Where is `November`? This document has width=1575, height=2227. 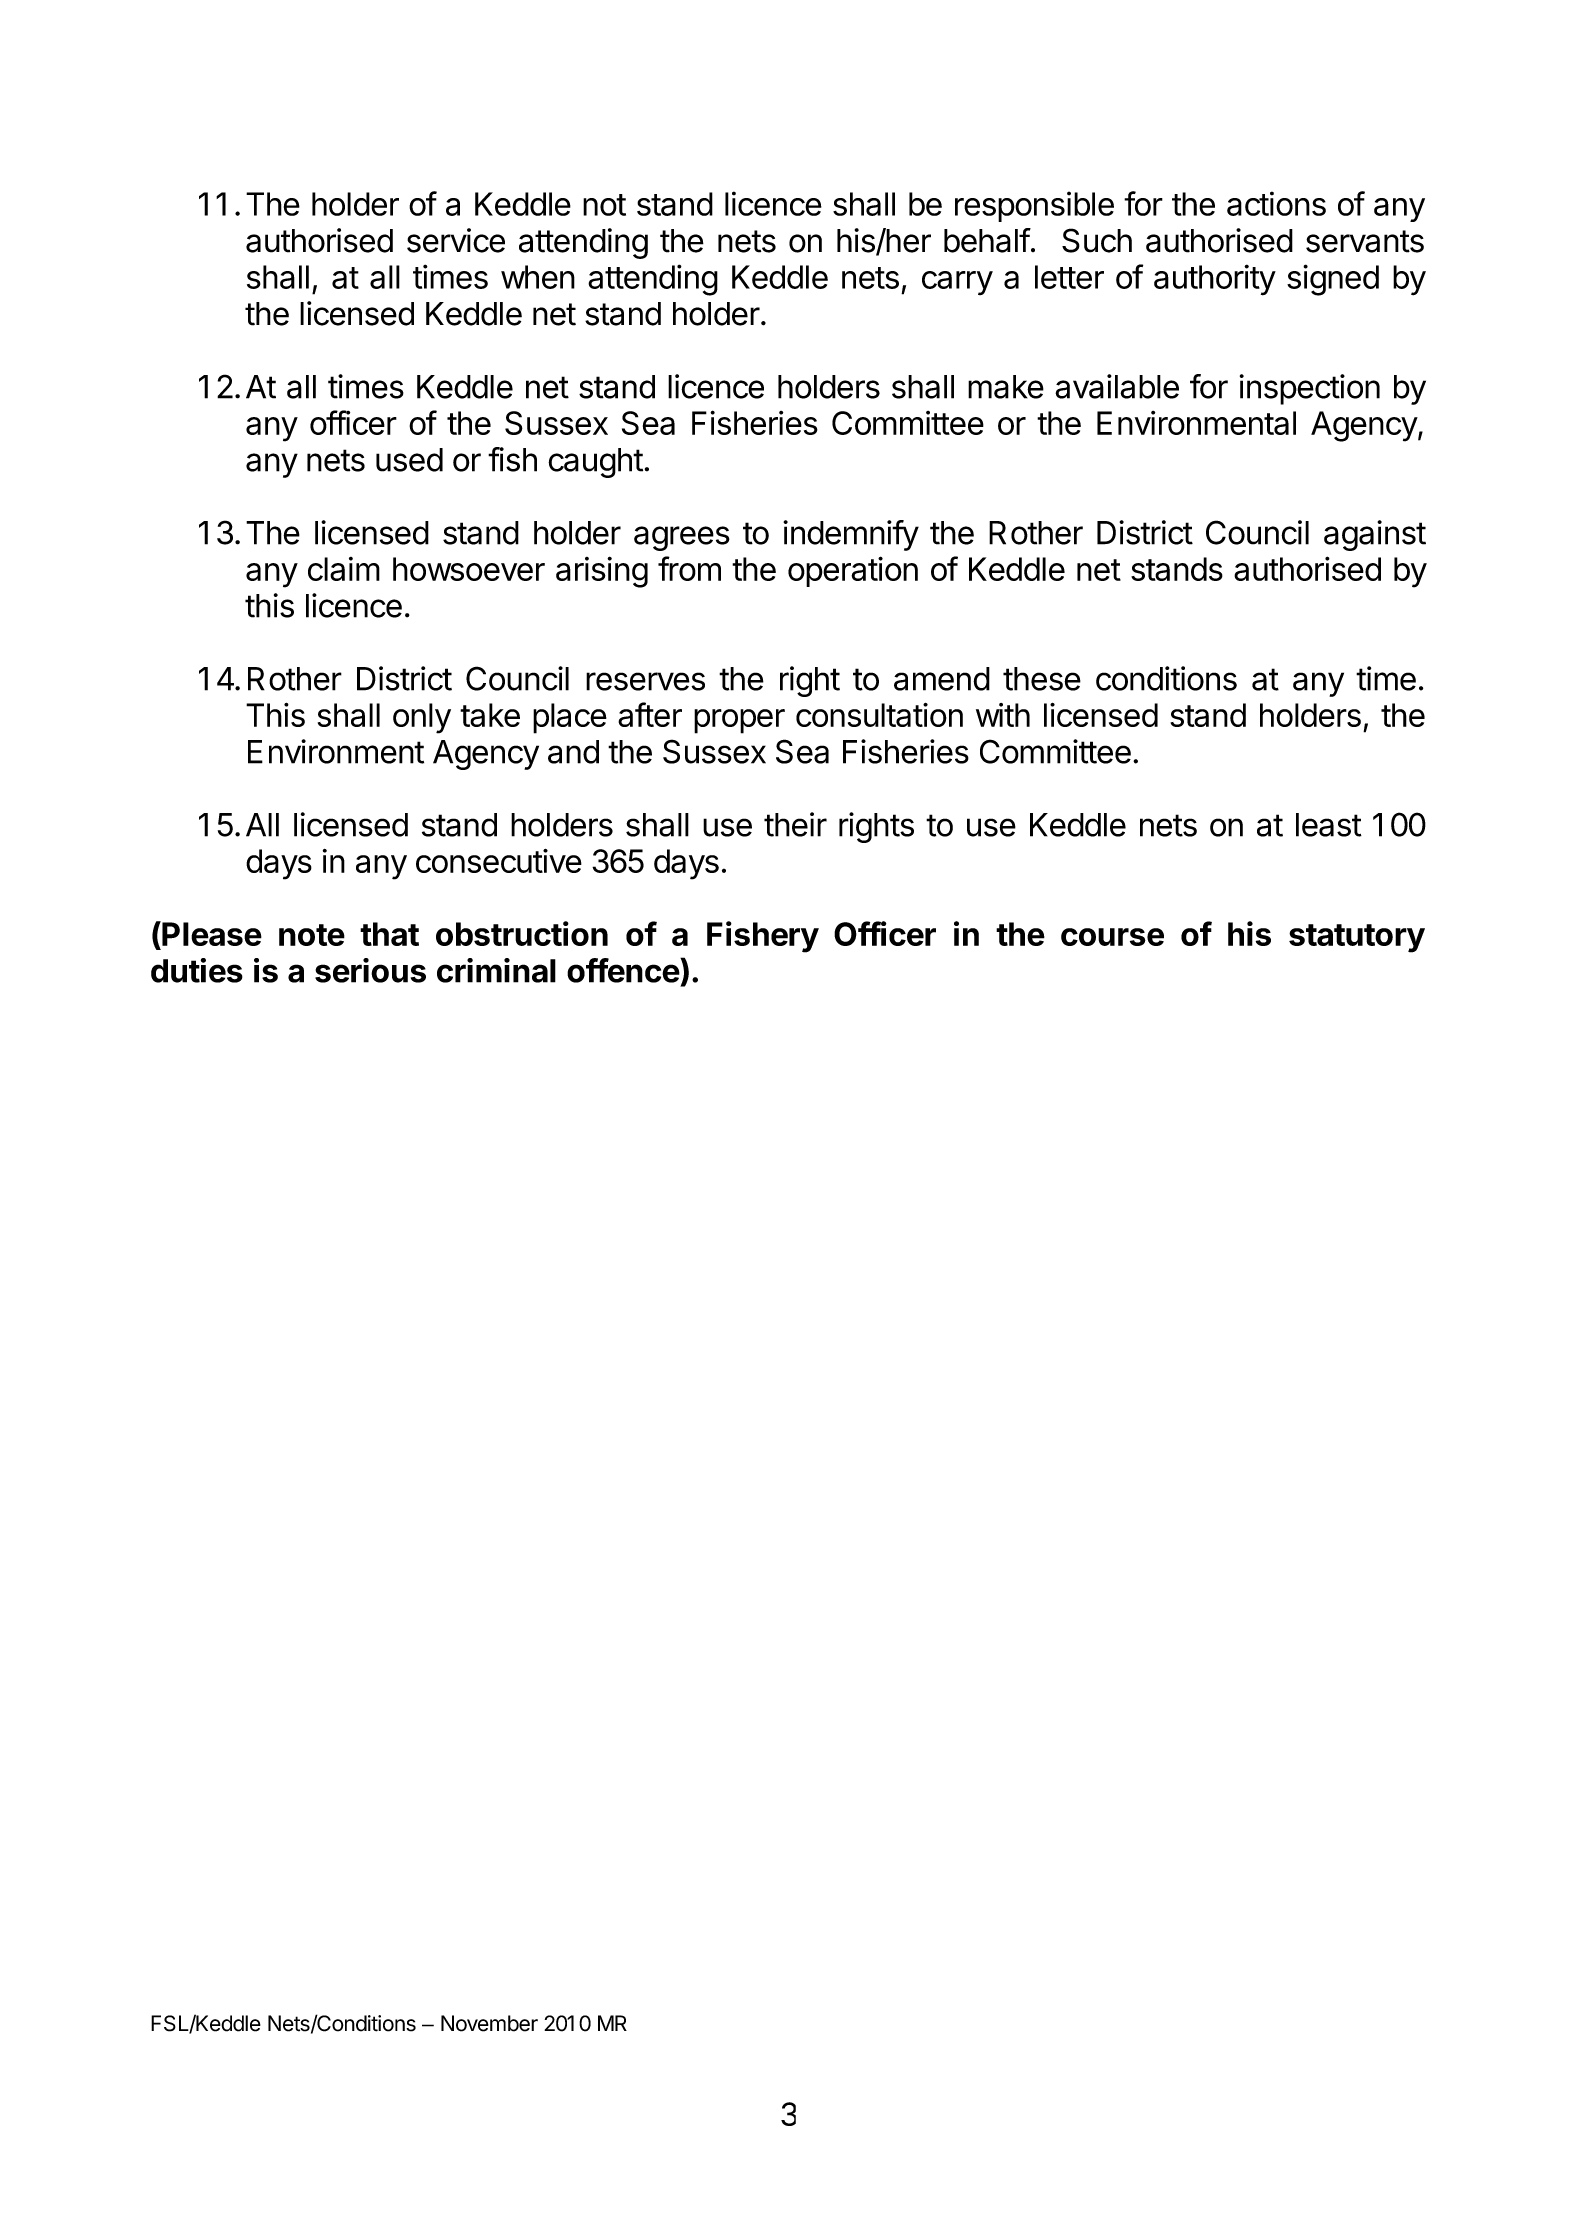
November is located at coordinates (489, 2023).
